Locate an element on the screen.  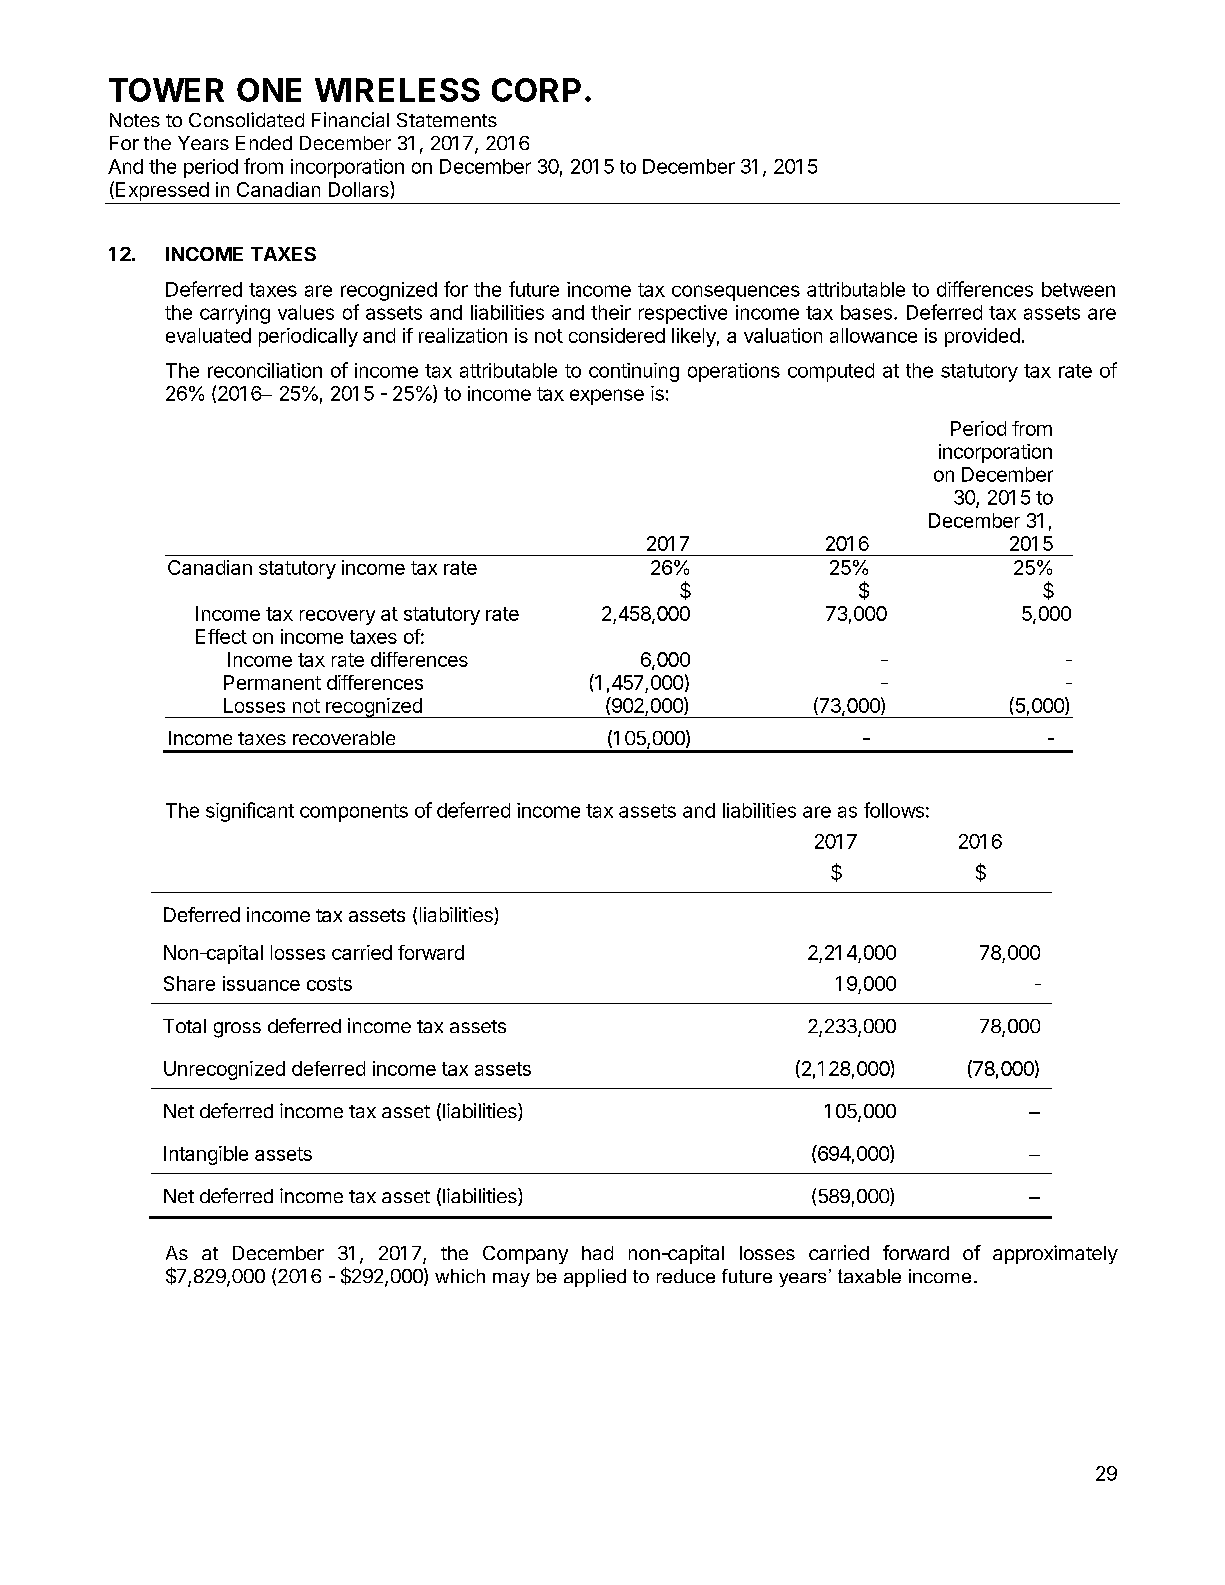
costs is located at coordinates (329, 984).
